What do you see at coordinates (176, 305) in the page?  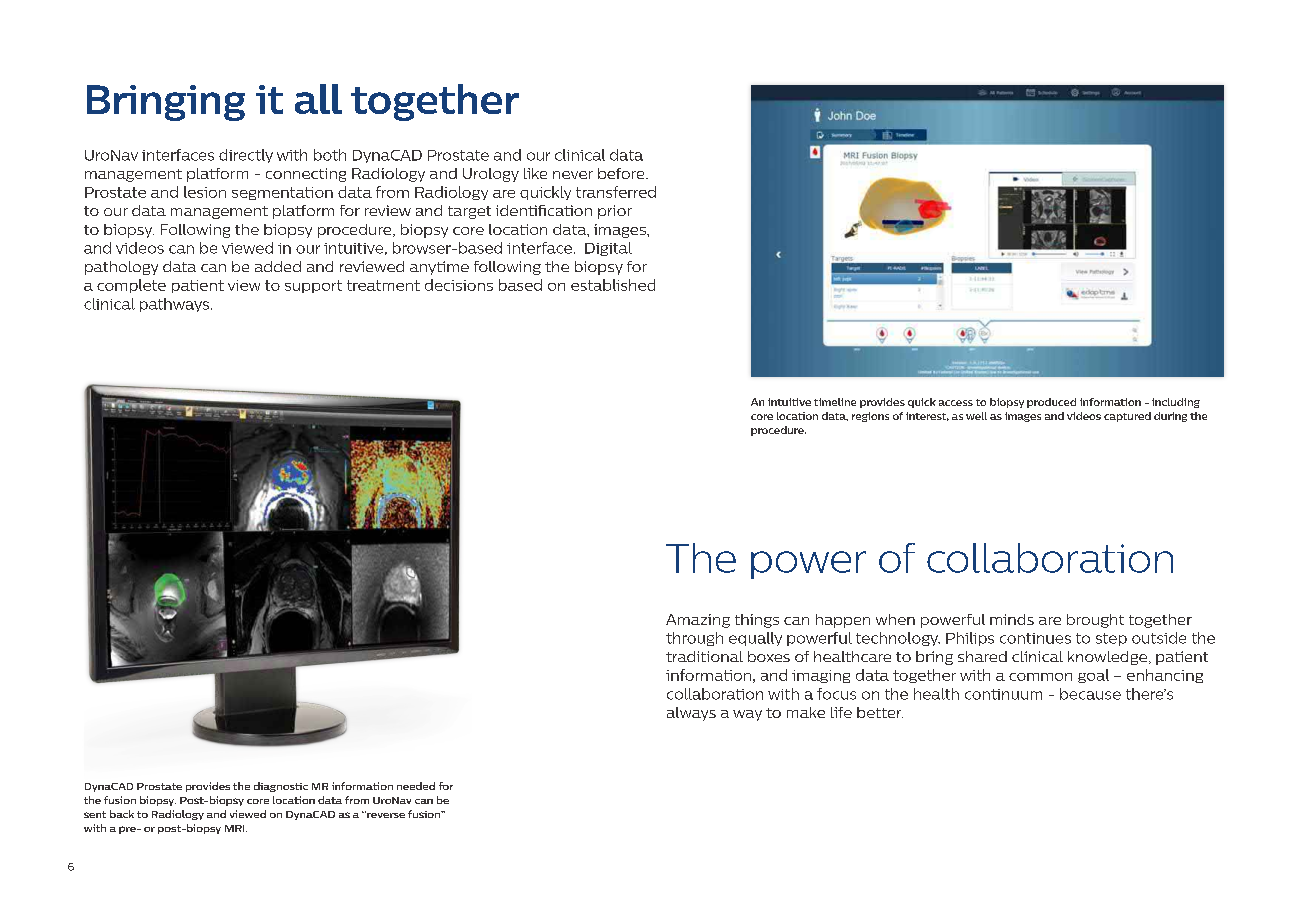 I see `pathways` at bounding box center [176, 305].
